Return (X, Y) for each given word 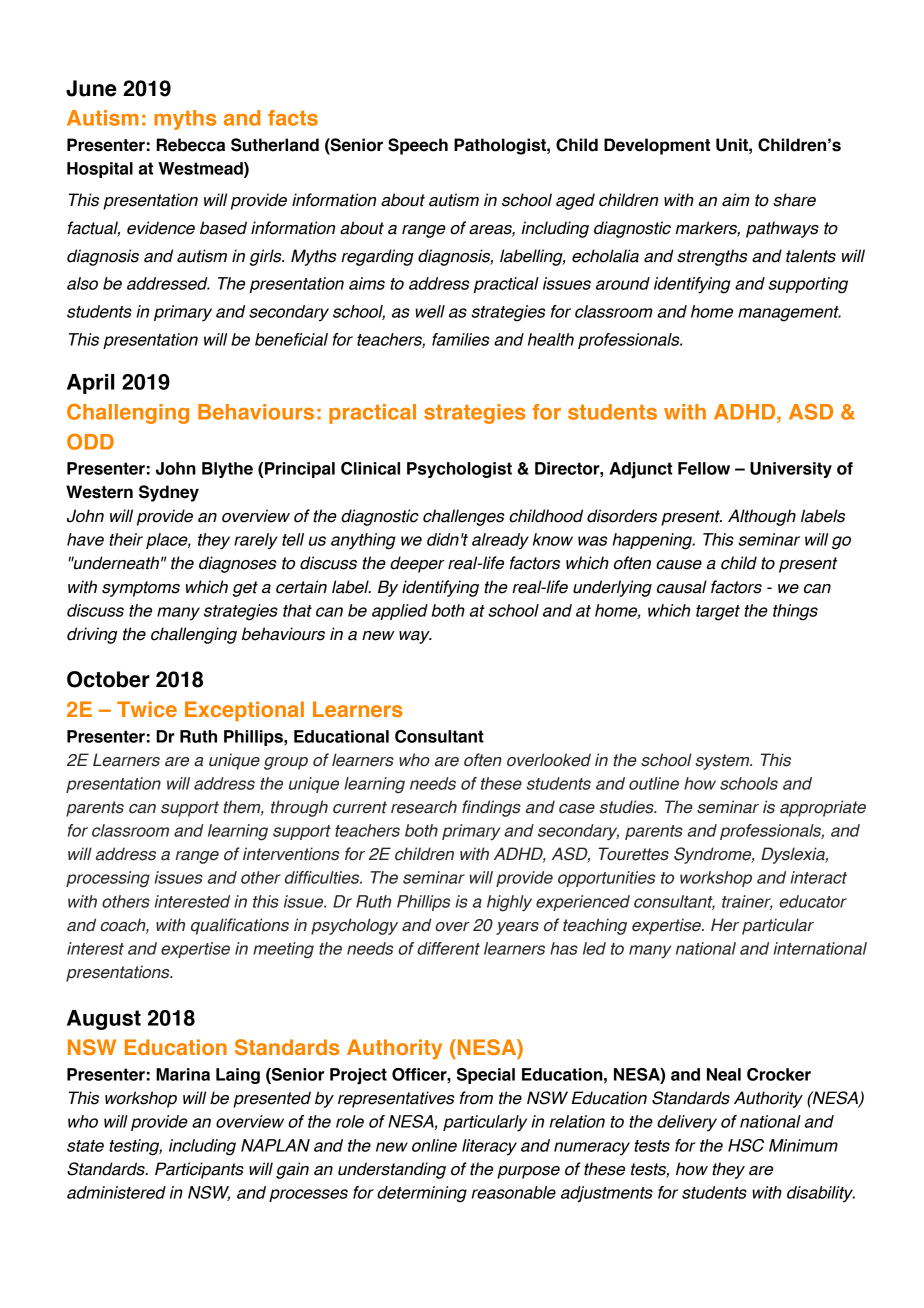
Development (657, 146)
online (434, 1145)
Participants (199, 1170)
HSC (746, 1145)
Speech (418, 146)
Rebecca (191, 145)
